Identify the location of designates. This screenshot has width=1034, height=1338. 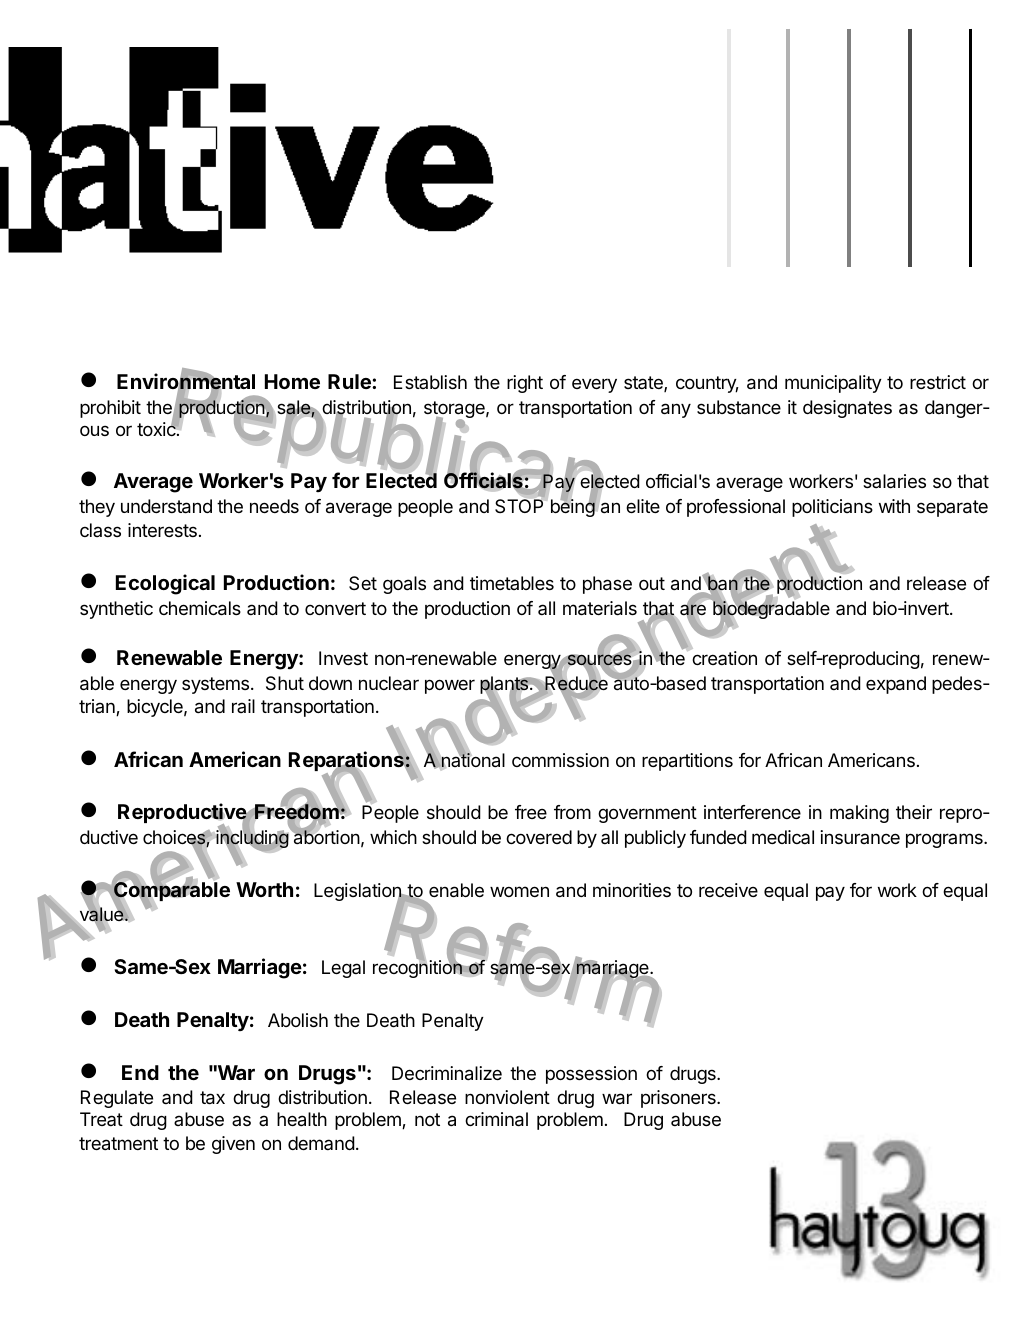
(847, 409).
